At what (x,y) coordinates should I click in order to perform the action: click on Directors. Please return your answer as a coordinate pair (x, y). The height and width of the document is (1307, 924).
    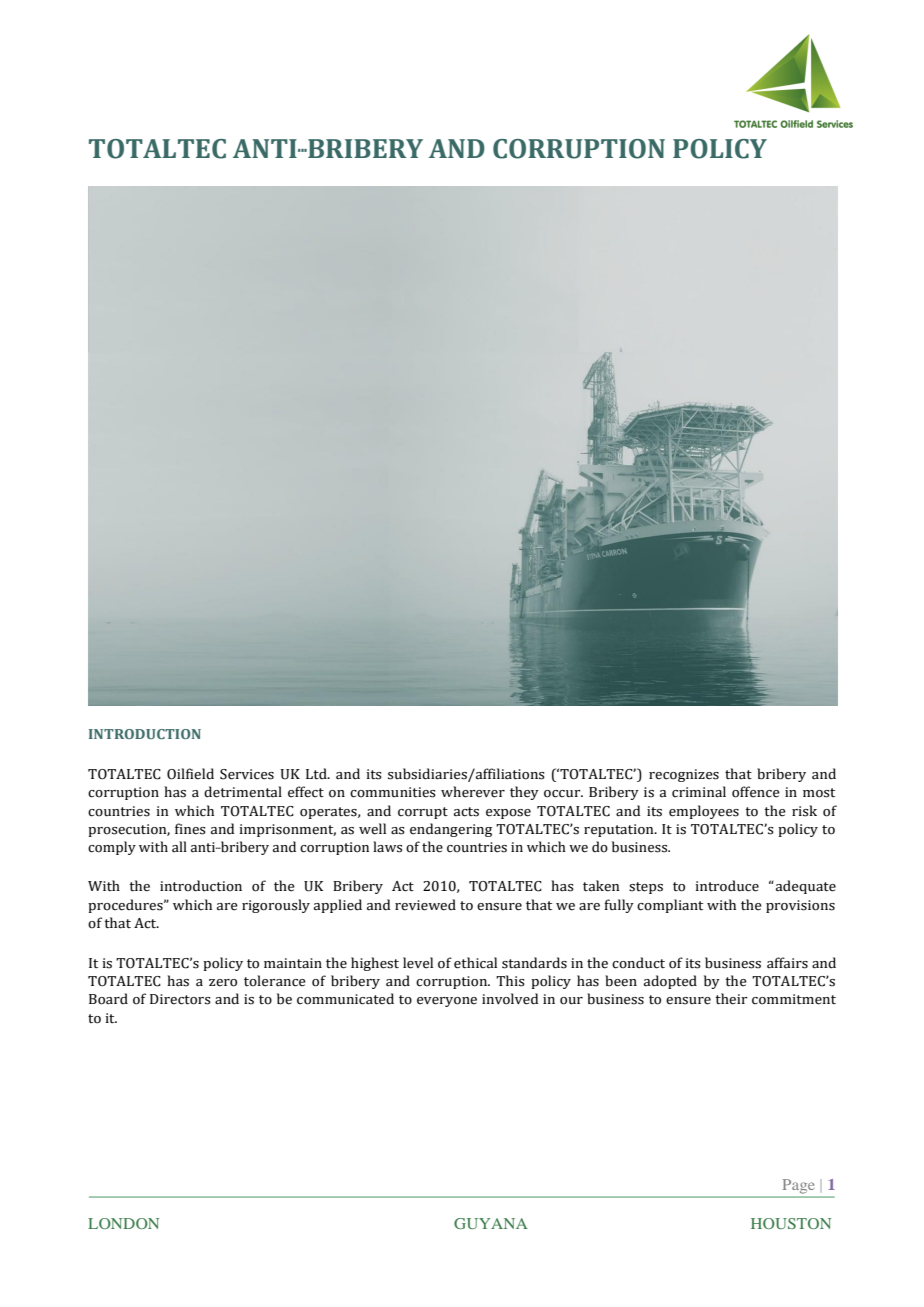
    Looking at the image, I should click on (180, 999).
